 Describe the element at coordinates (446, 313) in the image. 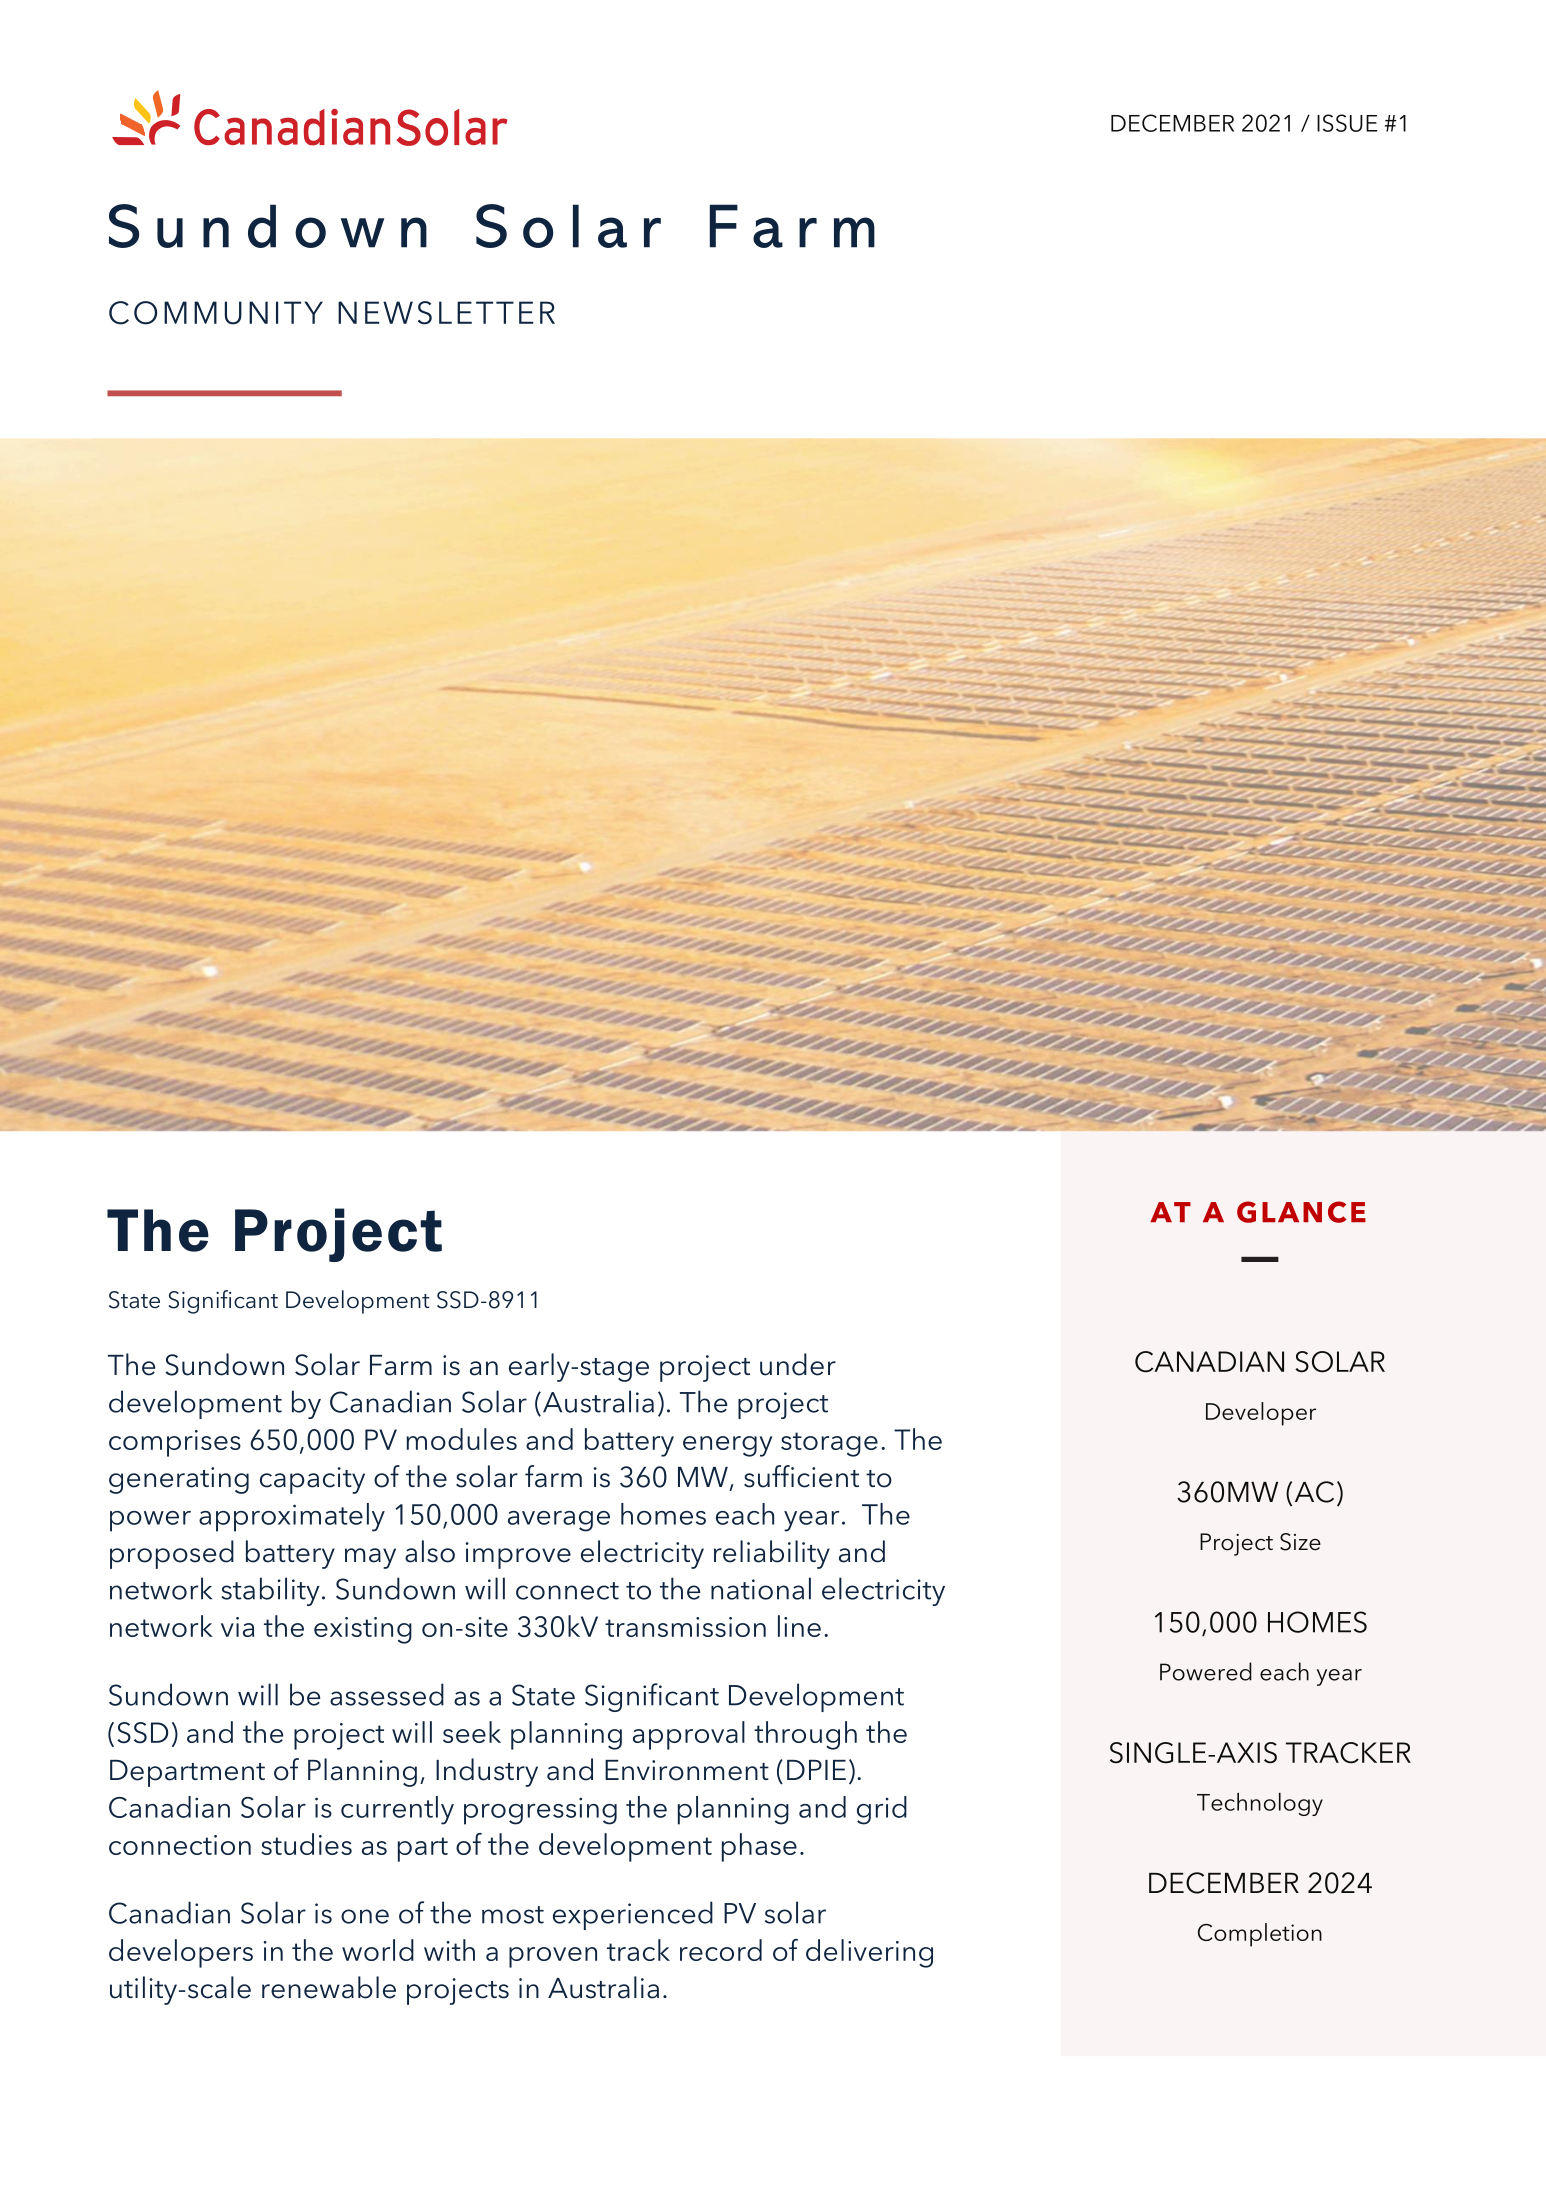

I see `NEWSLETTER` at that location.
